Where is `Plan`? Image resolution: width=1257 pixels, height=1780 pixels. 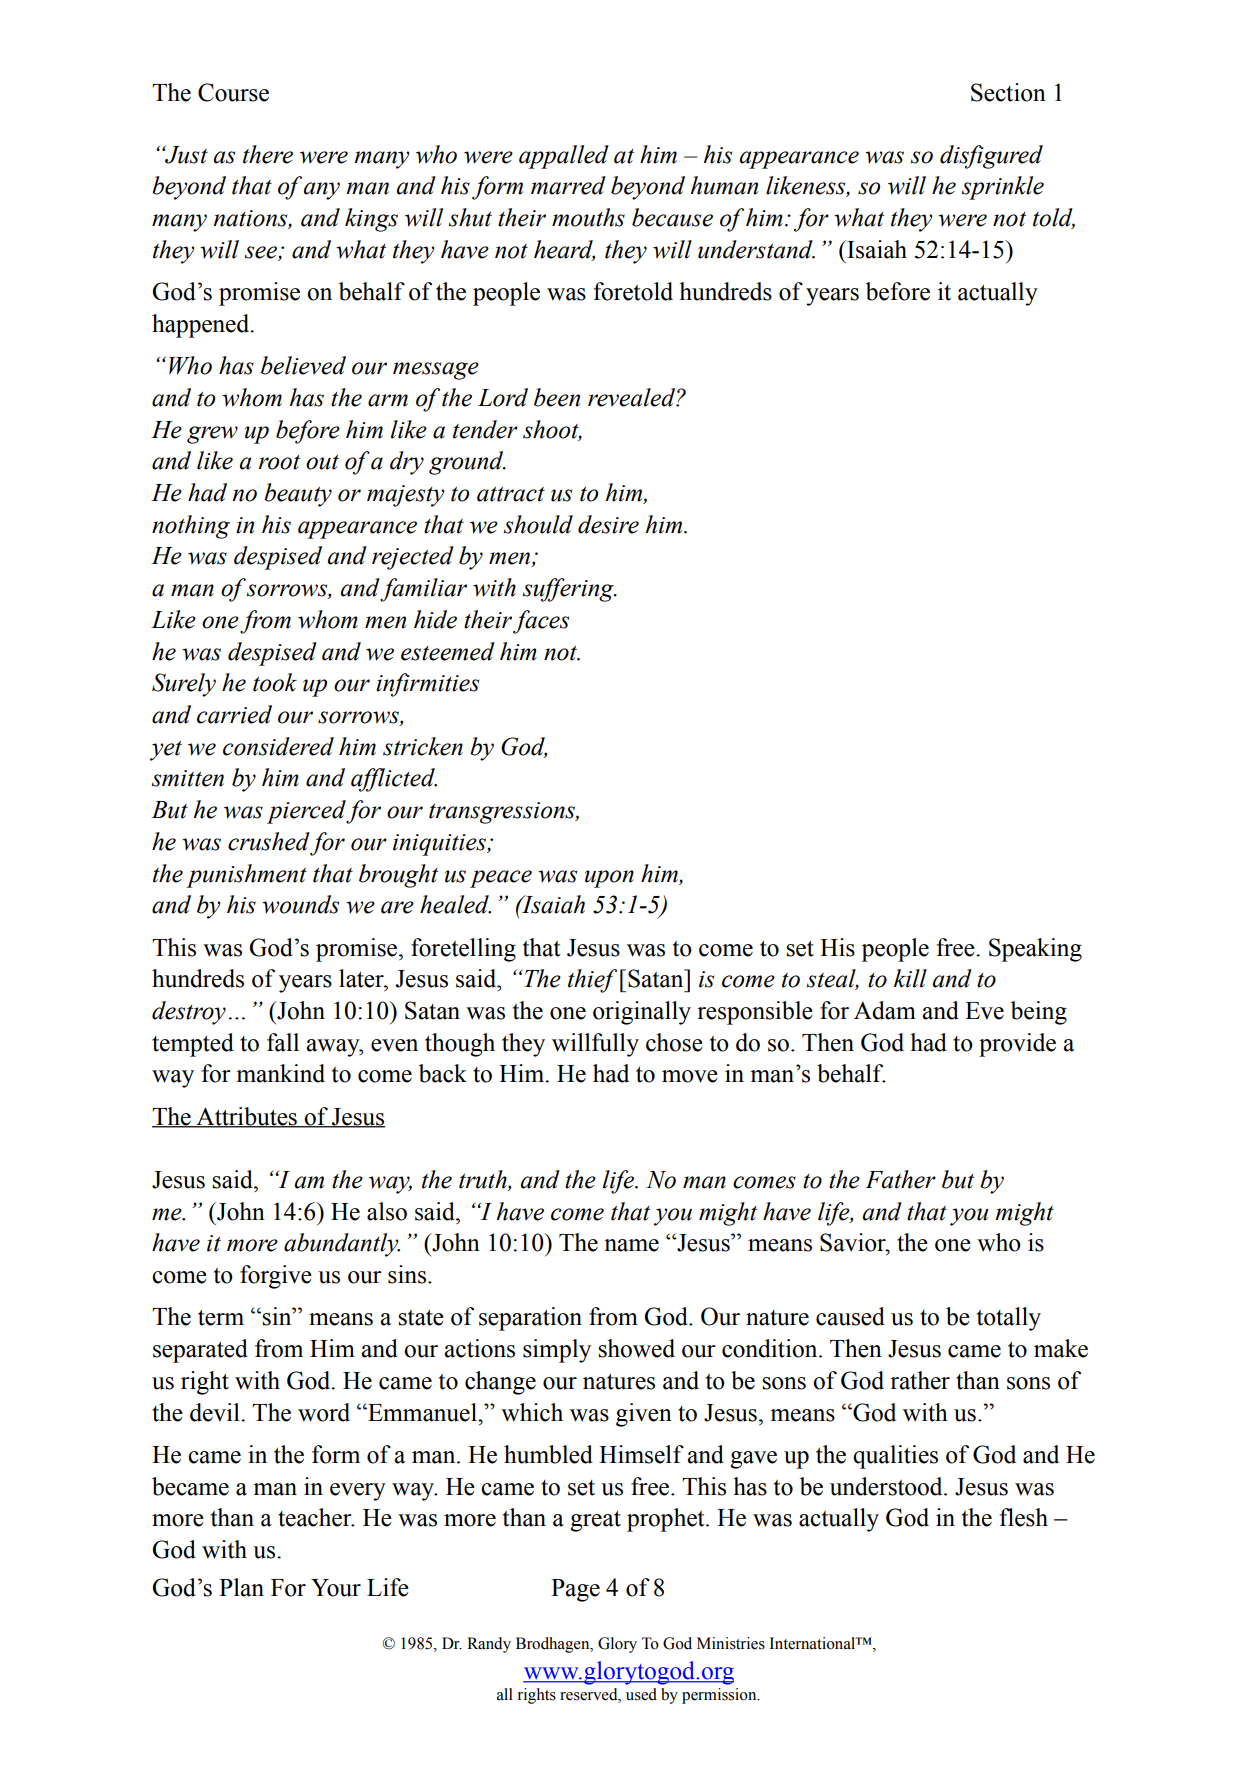 Plan is located at coordinates (241, 1587).
